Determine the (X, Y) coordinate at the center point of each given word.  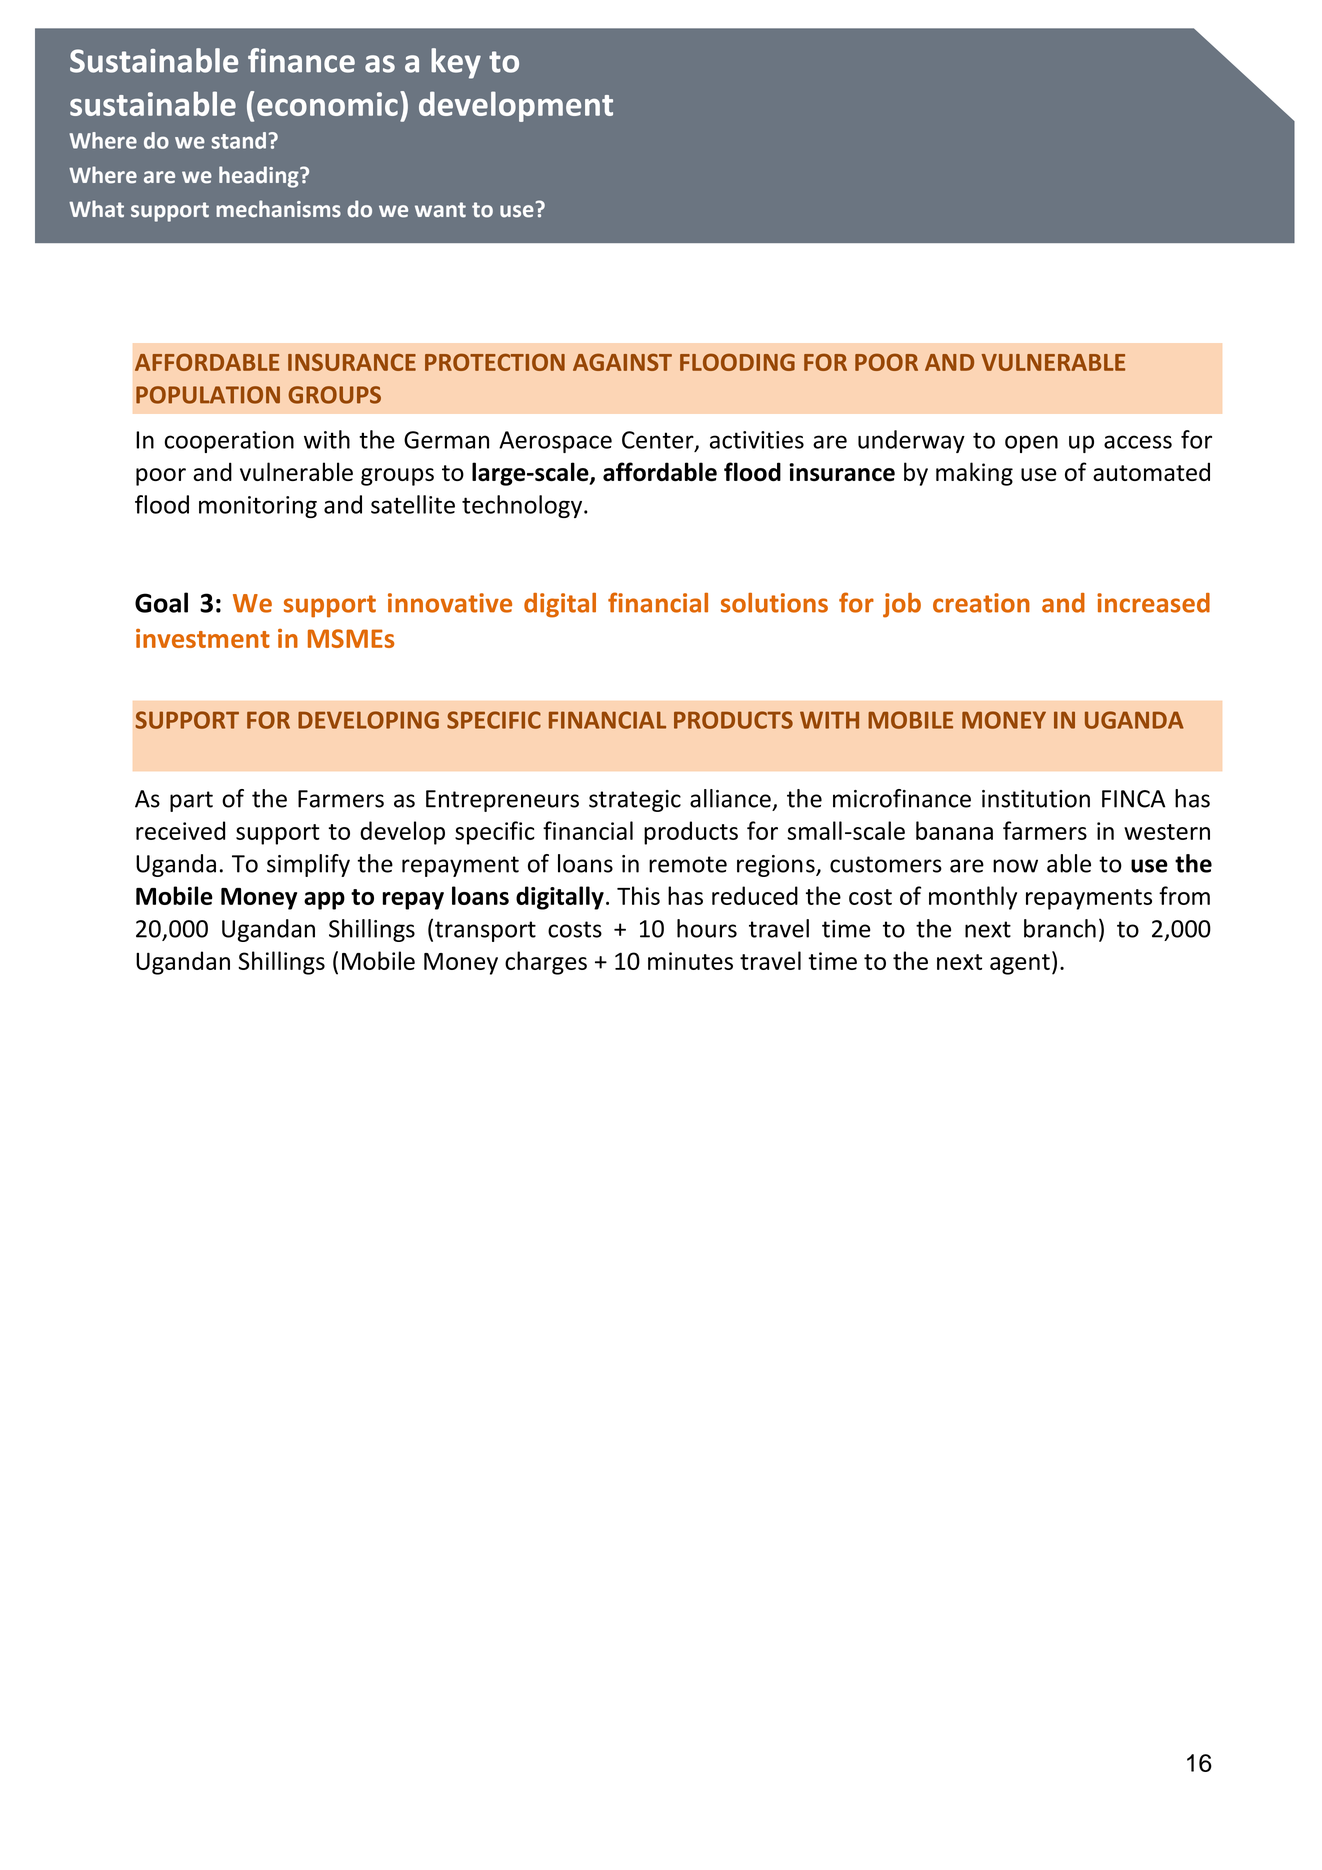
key (456, 63)
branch (1060, 928)
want (440, 210)
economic (327, 104)
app (324, 901)
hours (707, 928)
